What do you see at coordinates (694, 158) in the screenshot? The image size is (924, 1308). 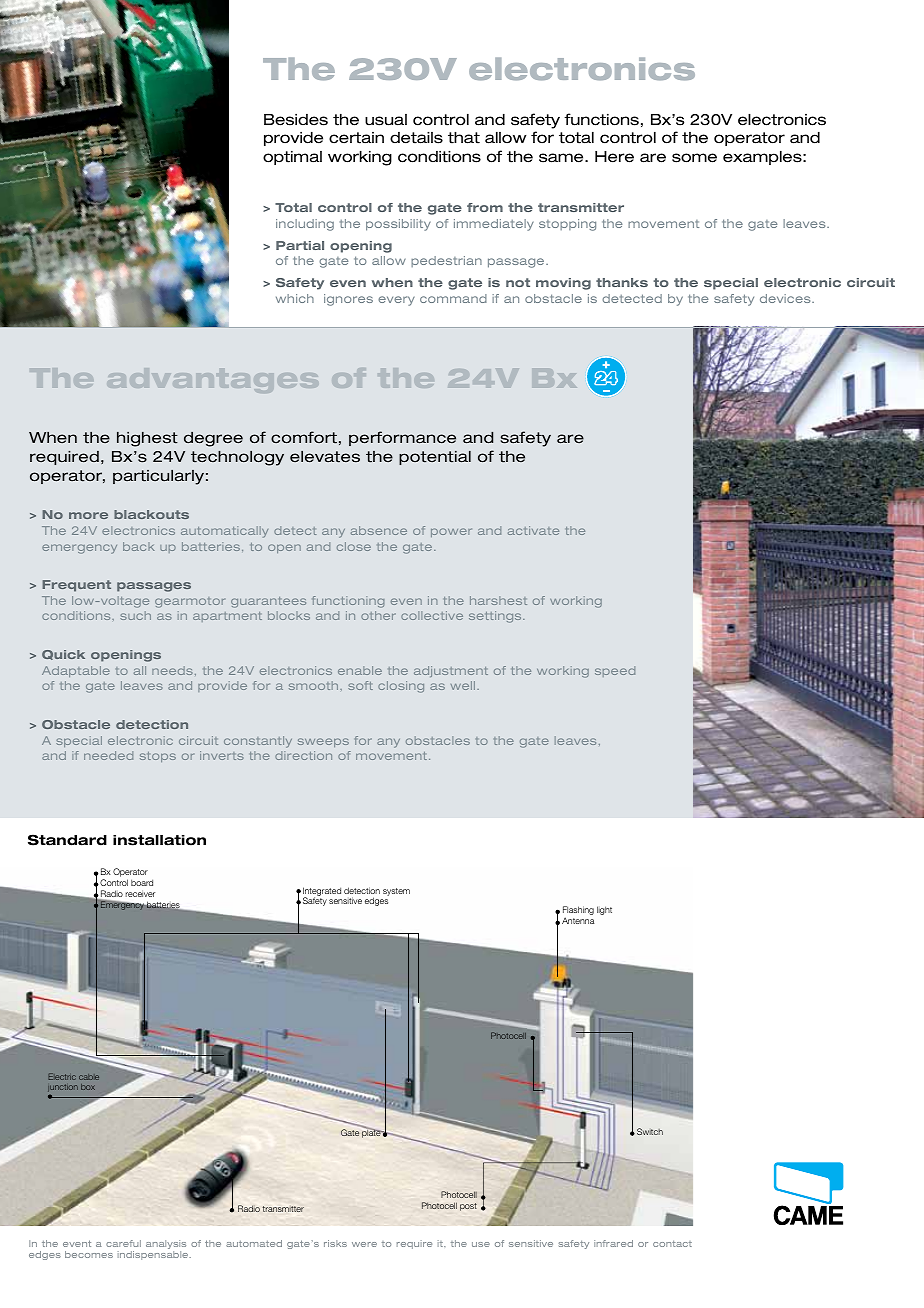 I see `some` at bounding box center [694, 158].
